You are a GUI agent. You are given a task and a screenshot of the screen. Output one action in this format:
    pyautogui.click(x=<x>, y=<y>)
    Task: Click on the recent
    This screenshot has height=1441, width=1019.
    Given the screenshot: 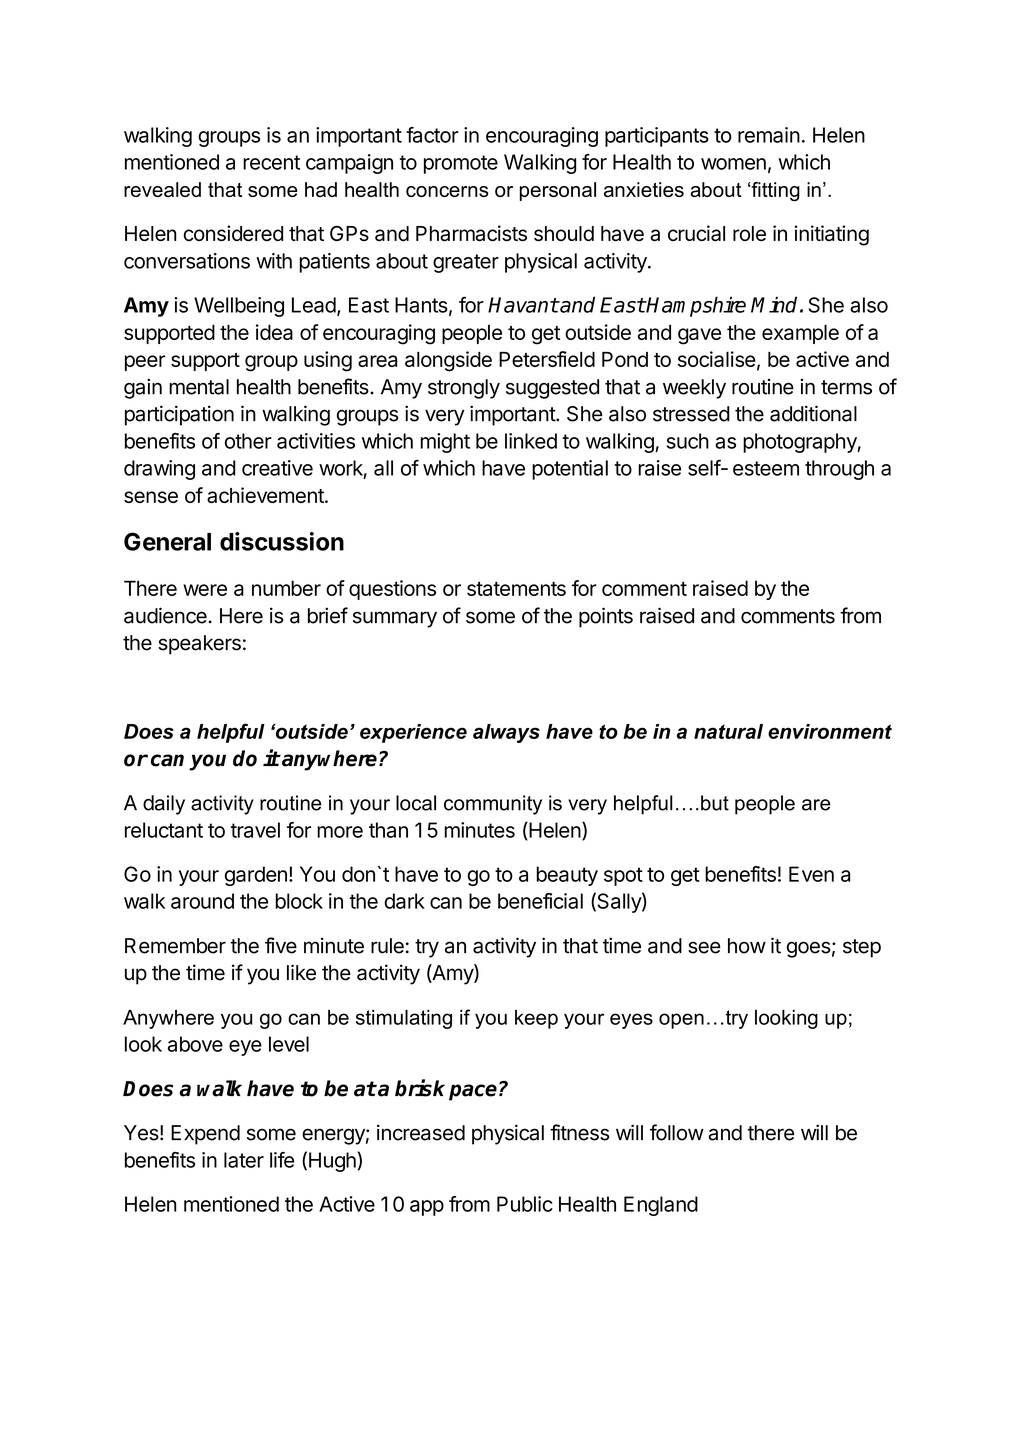 What is the action you would take?
    pyautogui.click(x=271, y=162)
